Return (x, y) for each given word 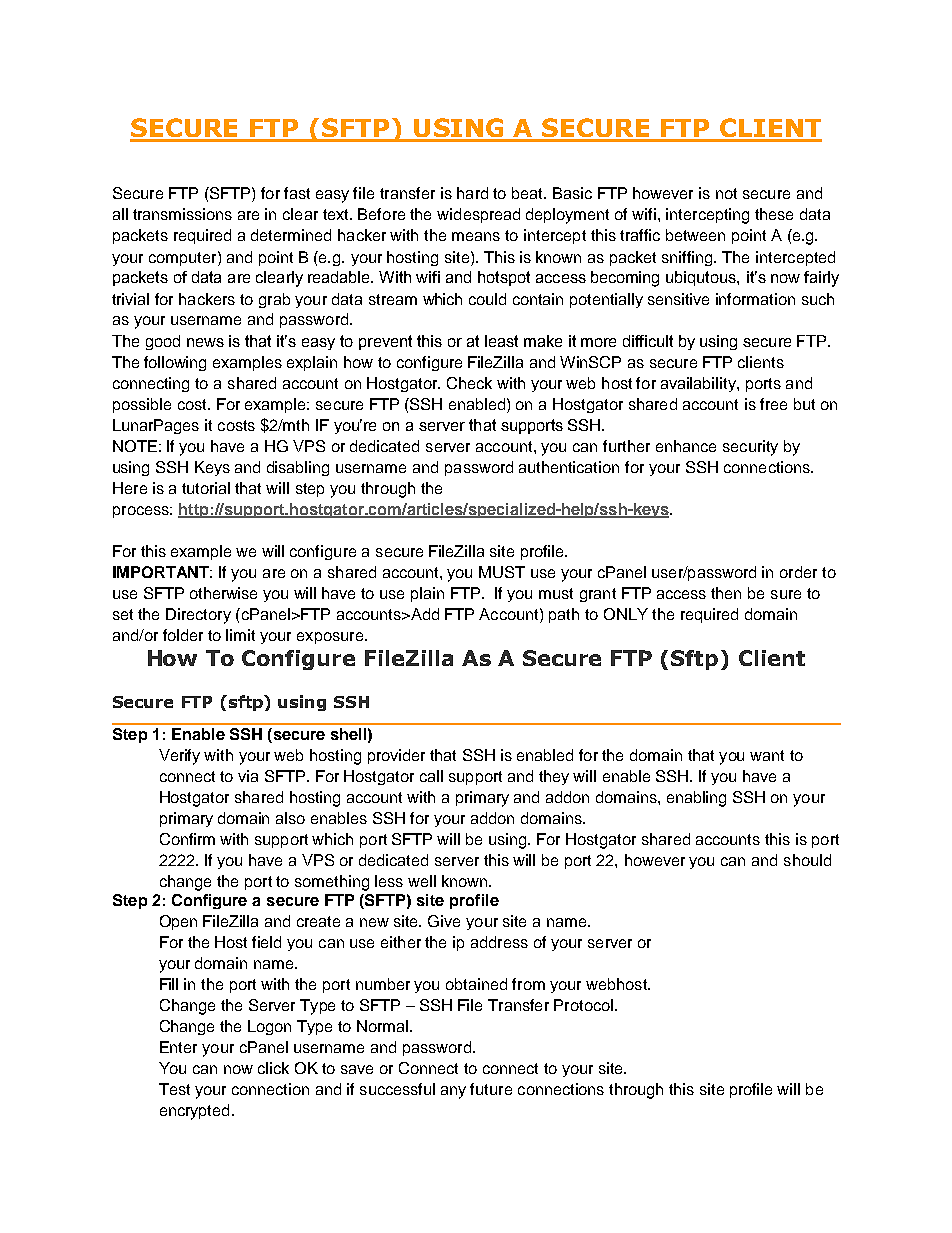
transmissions (182, 214)
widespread (478, 215)
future (491, 1089)
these (774, 214)
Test (174, 1089)
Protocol (583, 1005)
